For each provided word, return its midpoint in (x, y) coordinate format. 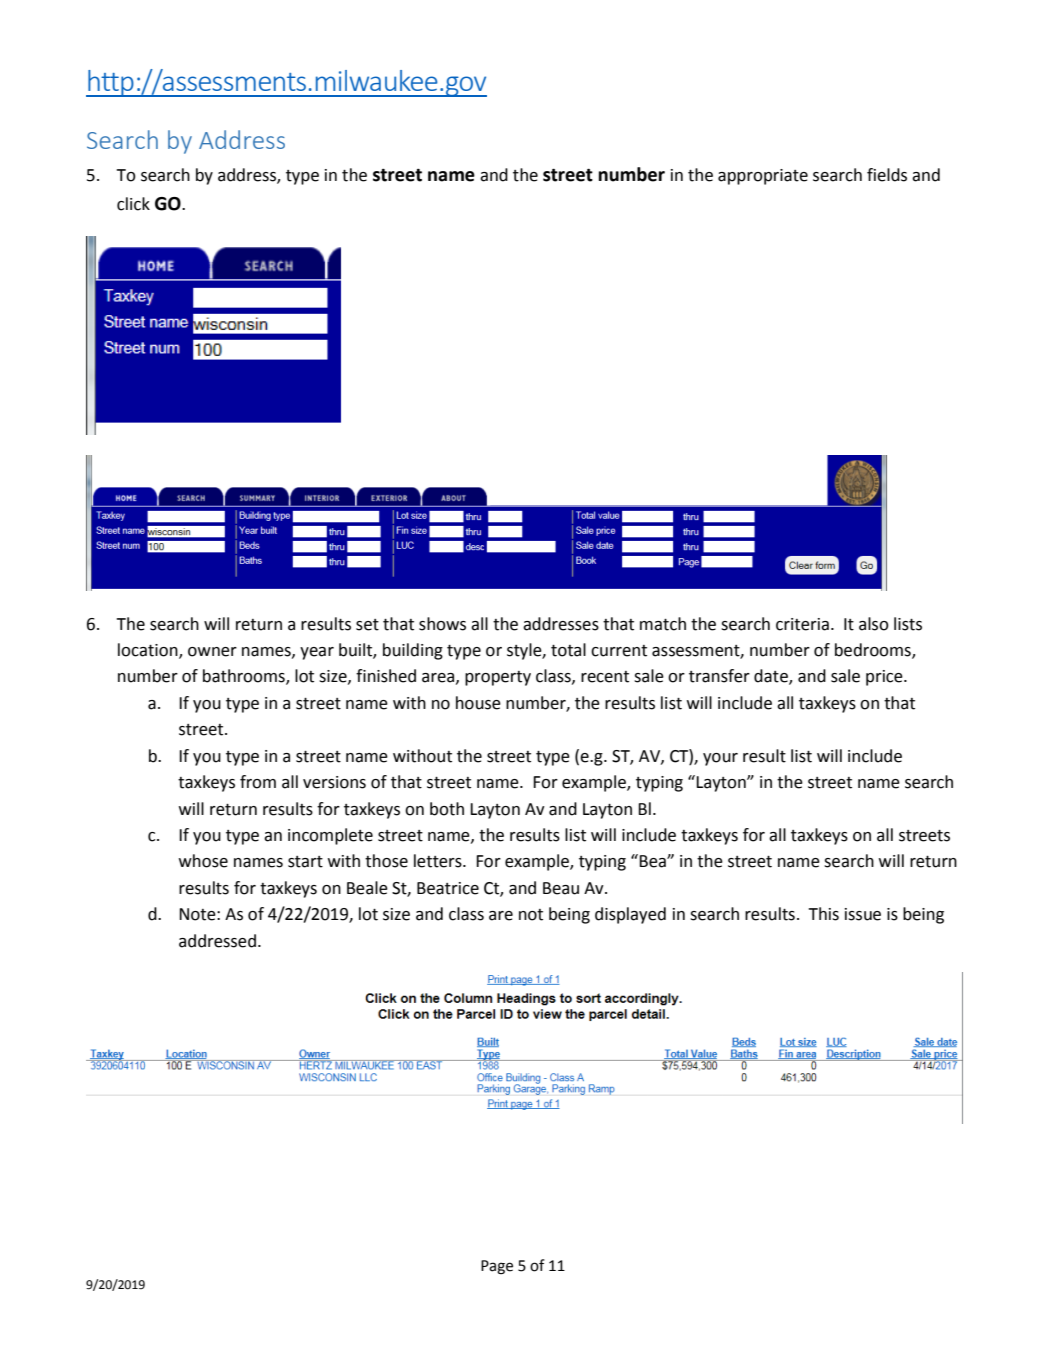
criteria (802, 624)
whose (203, 861)
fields (887, 175)
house (478, 703)
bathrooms (245, 677)
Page (497, 1267)
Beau (561, 888)
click (133, 204)
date (772, 677)
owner (212, 652)
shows (442, 624)
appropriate (763, 177)
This (823, 914)
